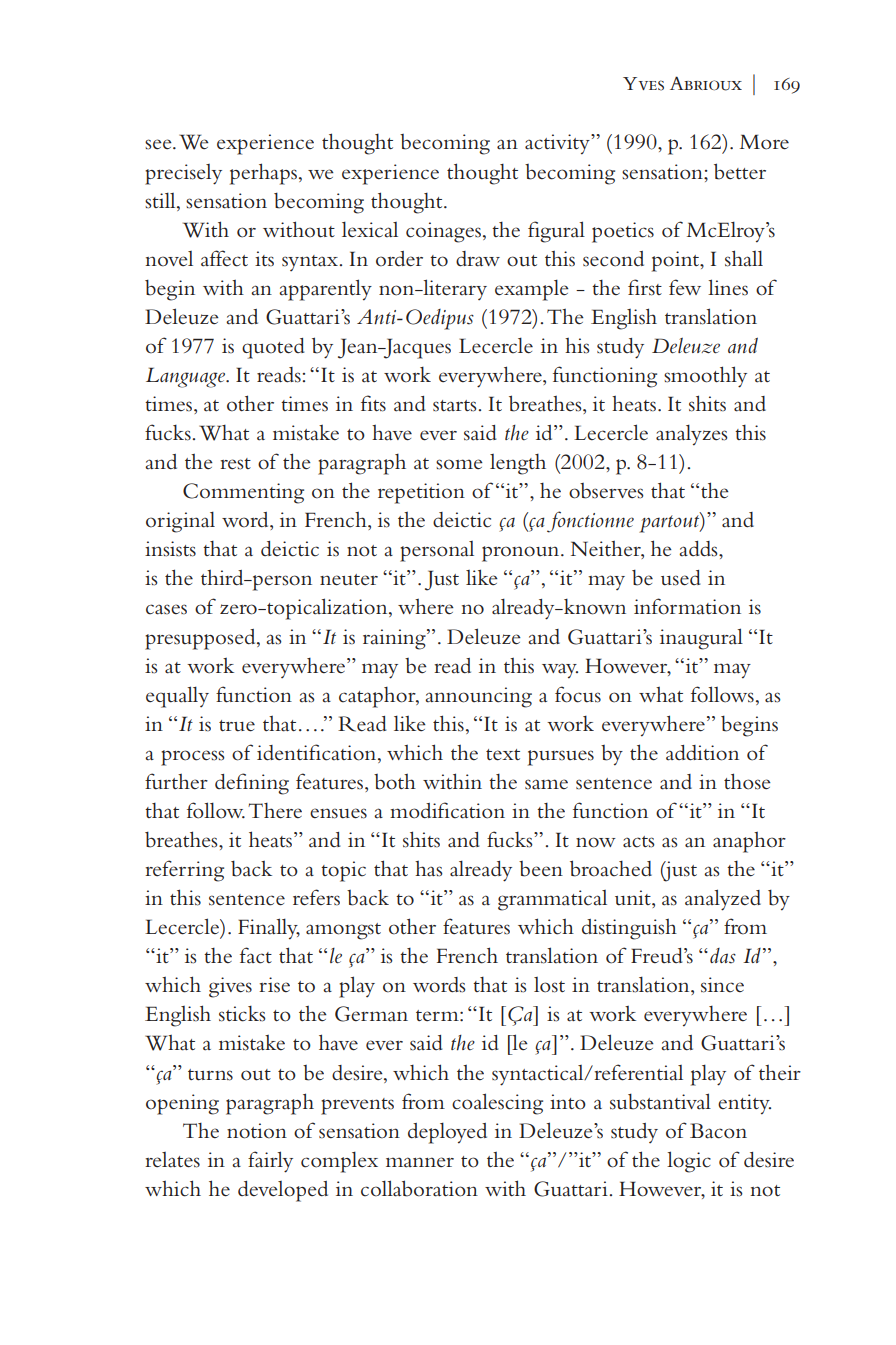 The height and width of the screenshot is (1345, 896). I want to click on rest, so click(235, 464).
